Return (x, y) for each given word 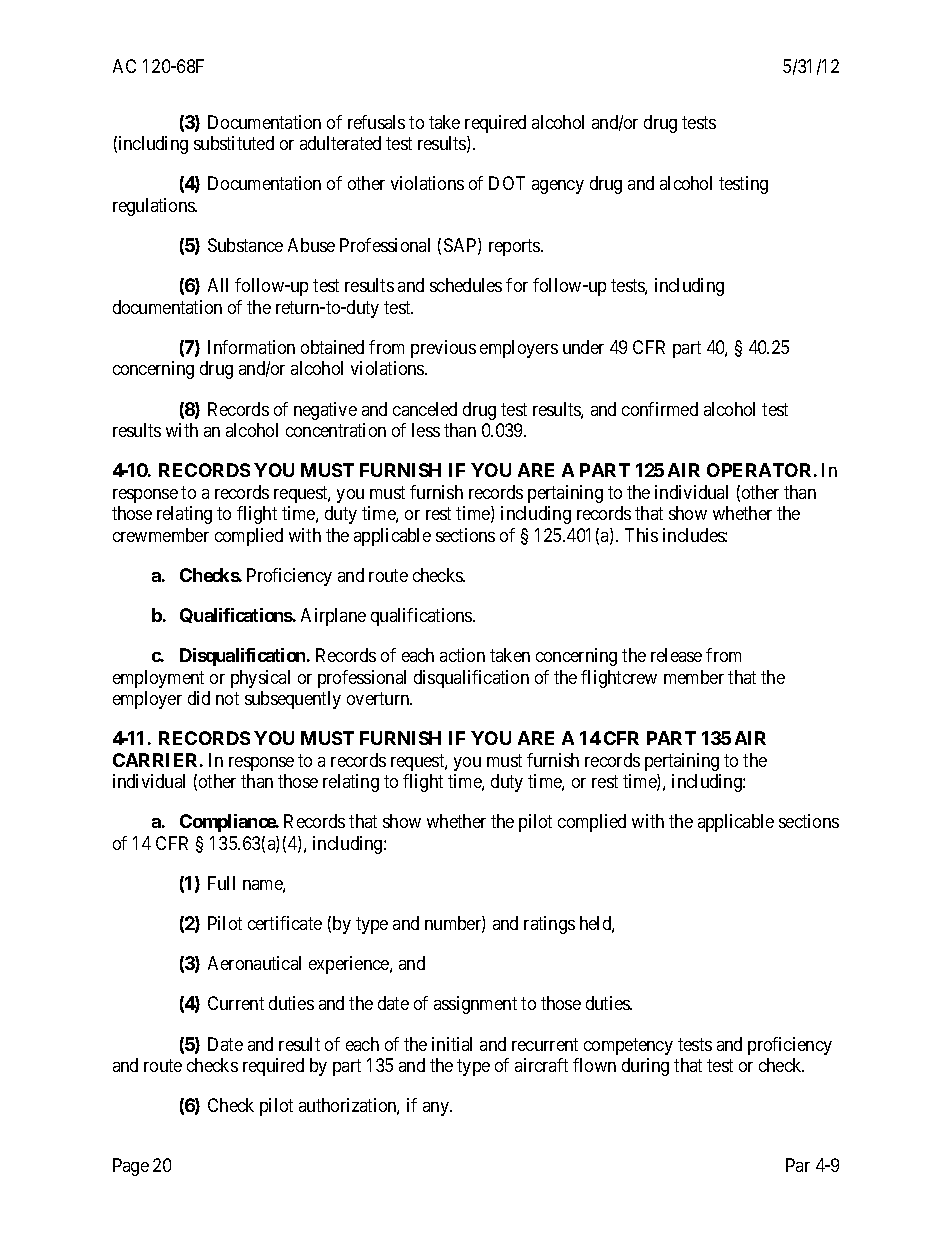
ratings (549, 925)
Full (221, 883)
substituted (234, 143)
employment (158, 679)
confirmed (660, 409)
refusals (376, 122)
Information (251, 347)
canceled (425, 409)
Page (131, 1167)
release (676, 655)
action (462, 655)
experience (350, 965)
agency (558, 187)
